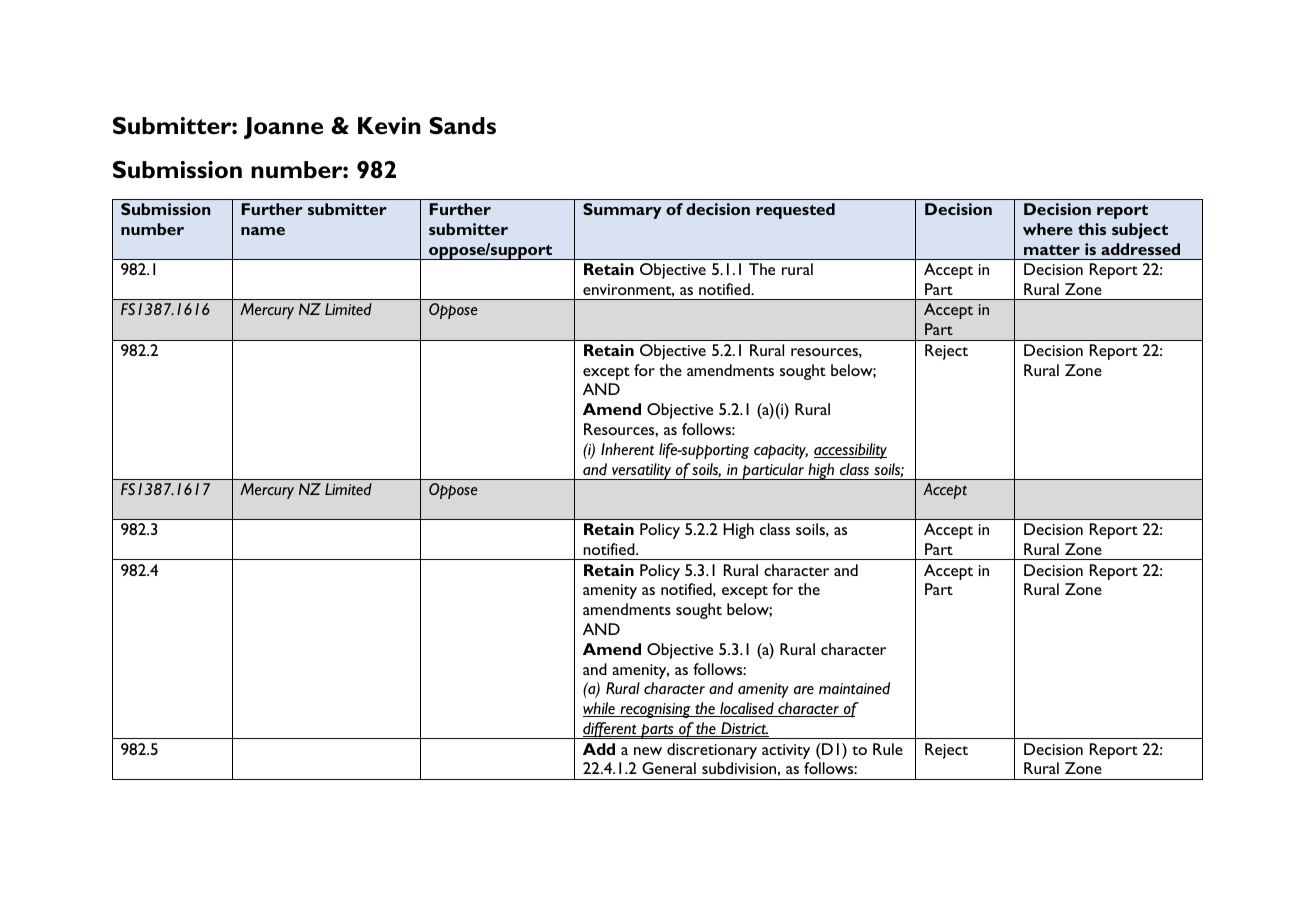 This screenshot has width=1308, height=924. I want to click on Kevin, so click(389, 126).
